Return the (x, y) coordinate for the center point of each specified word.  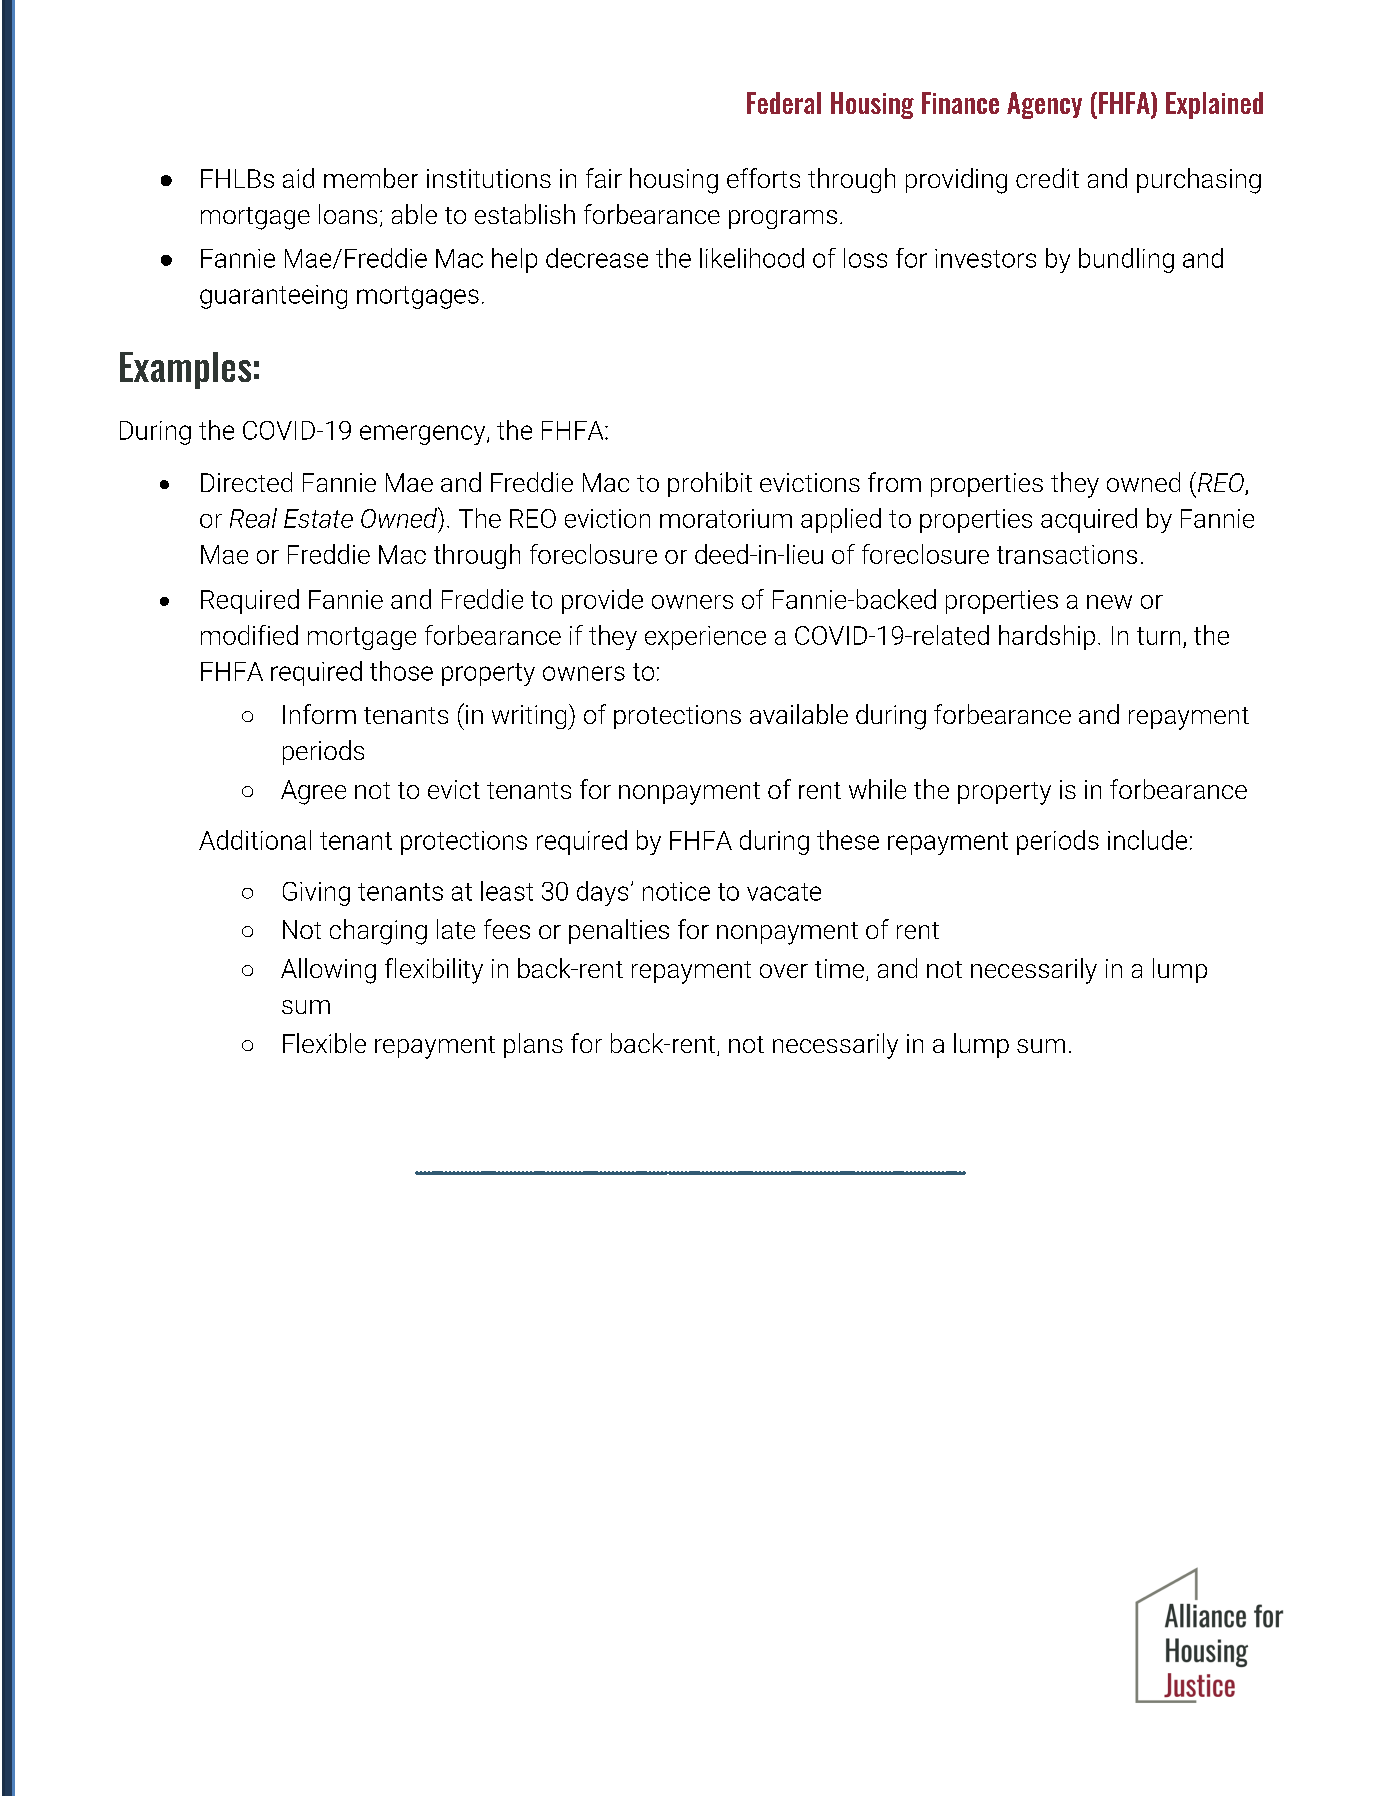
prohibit (710, 484)
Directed (246, 482)
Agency (1044, 105)
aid (298, 178)
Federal (784, 103)
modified (249, 635)
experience (705, 638)
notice (676, 891)
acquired (1089, 520)
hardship (1047, 637)
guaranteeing (273, 297)
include (1147, 840)
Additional (255, 840)
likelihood (752, 258)
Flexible (324, 1043)
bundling (1126, 260)
